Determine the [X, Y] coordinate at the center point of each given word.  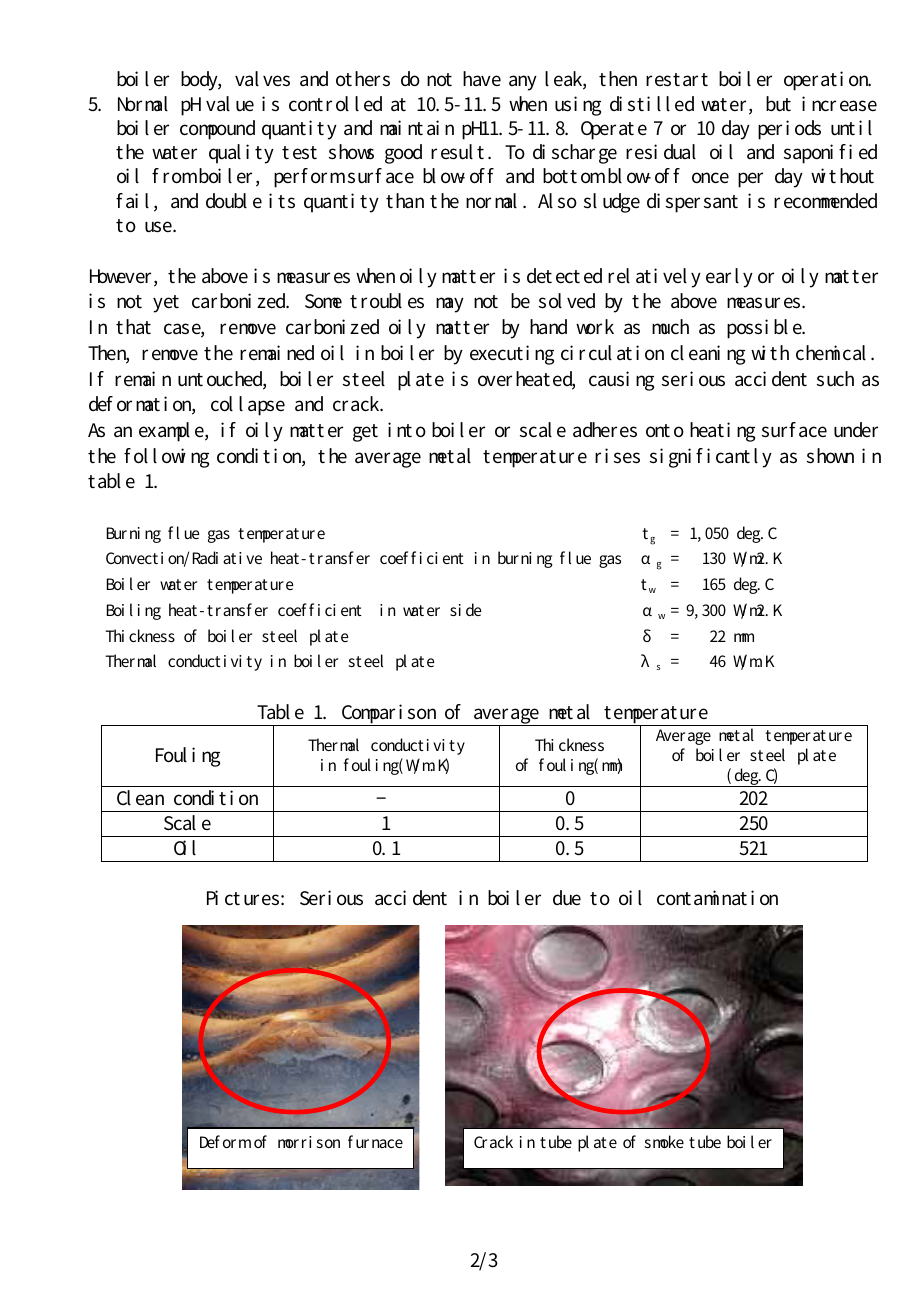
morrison [309, 1142]
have [482, 78]
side [466, 609]
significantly [711, 458]
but [778, 104]
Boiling [134, 611]
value [230, 104]
